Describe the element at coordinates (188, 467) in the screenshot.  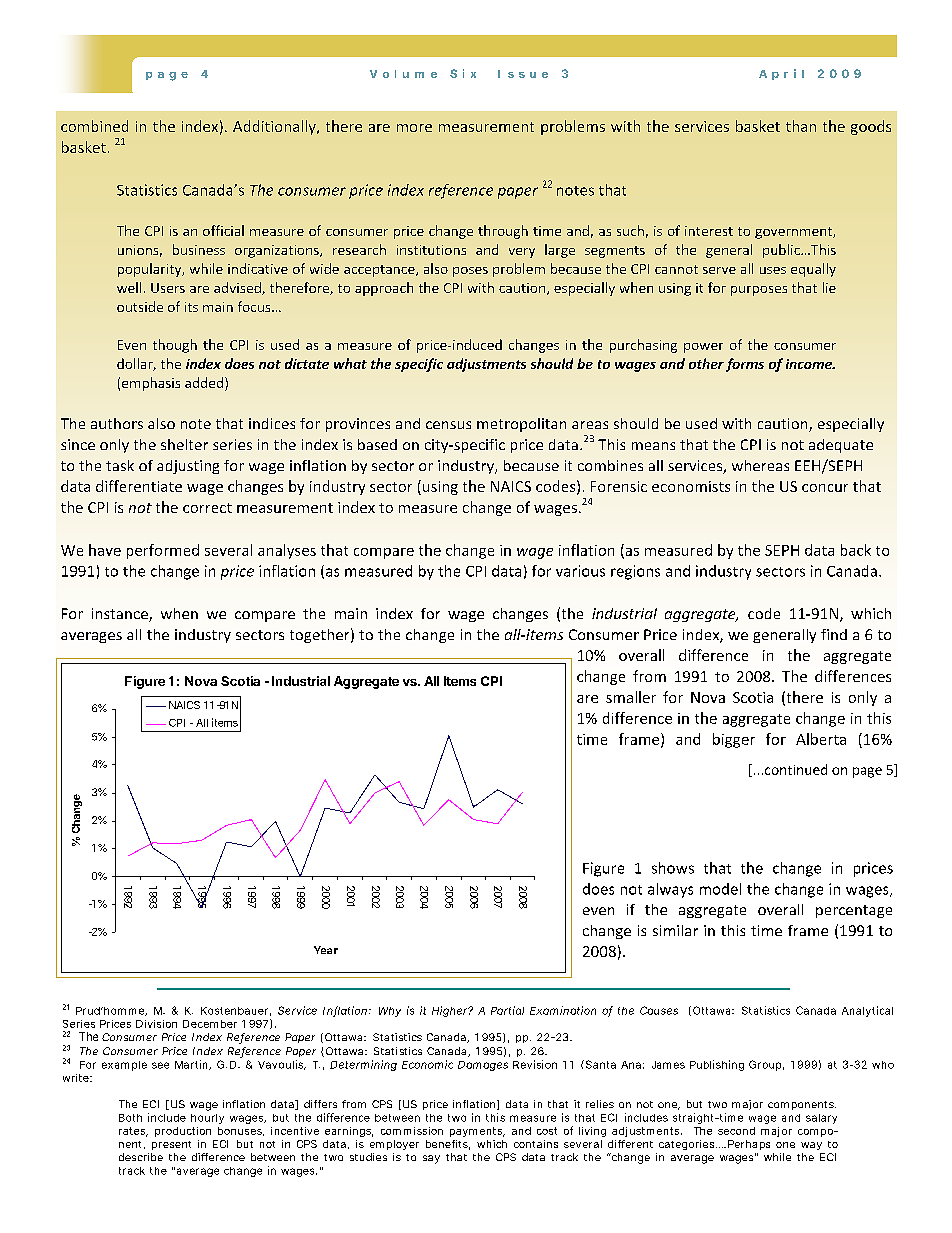
I see `adjusting` at that location.
